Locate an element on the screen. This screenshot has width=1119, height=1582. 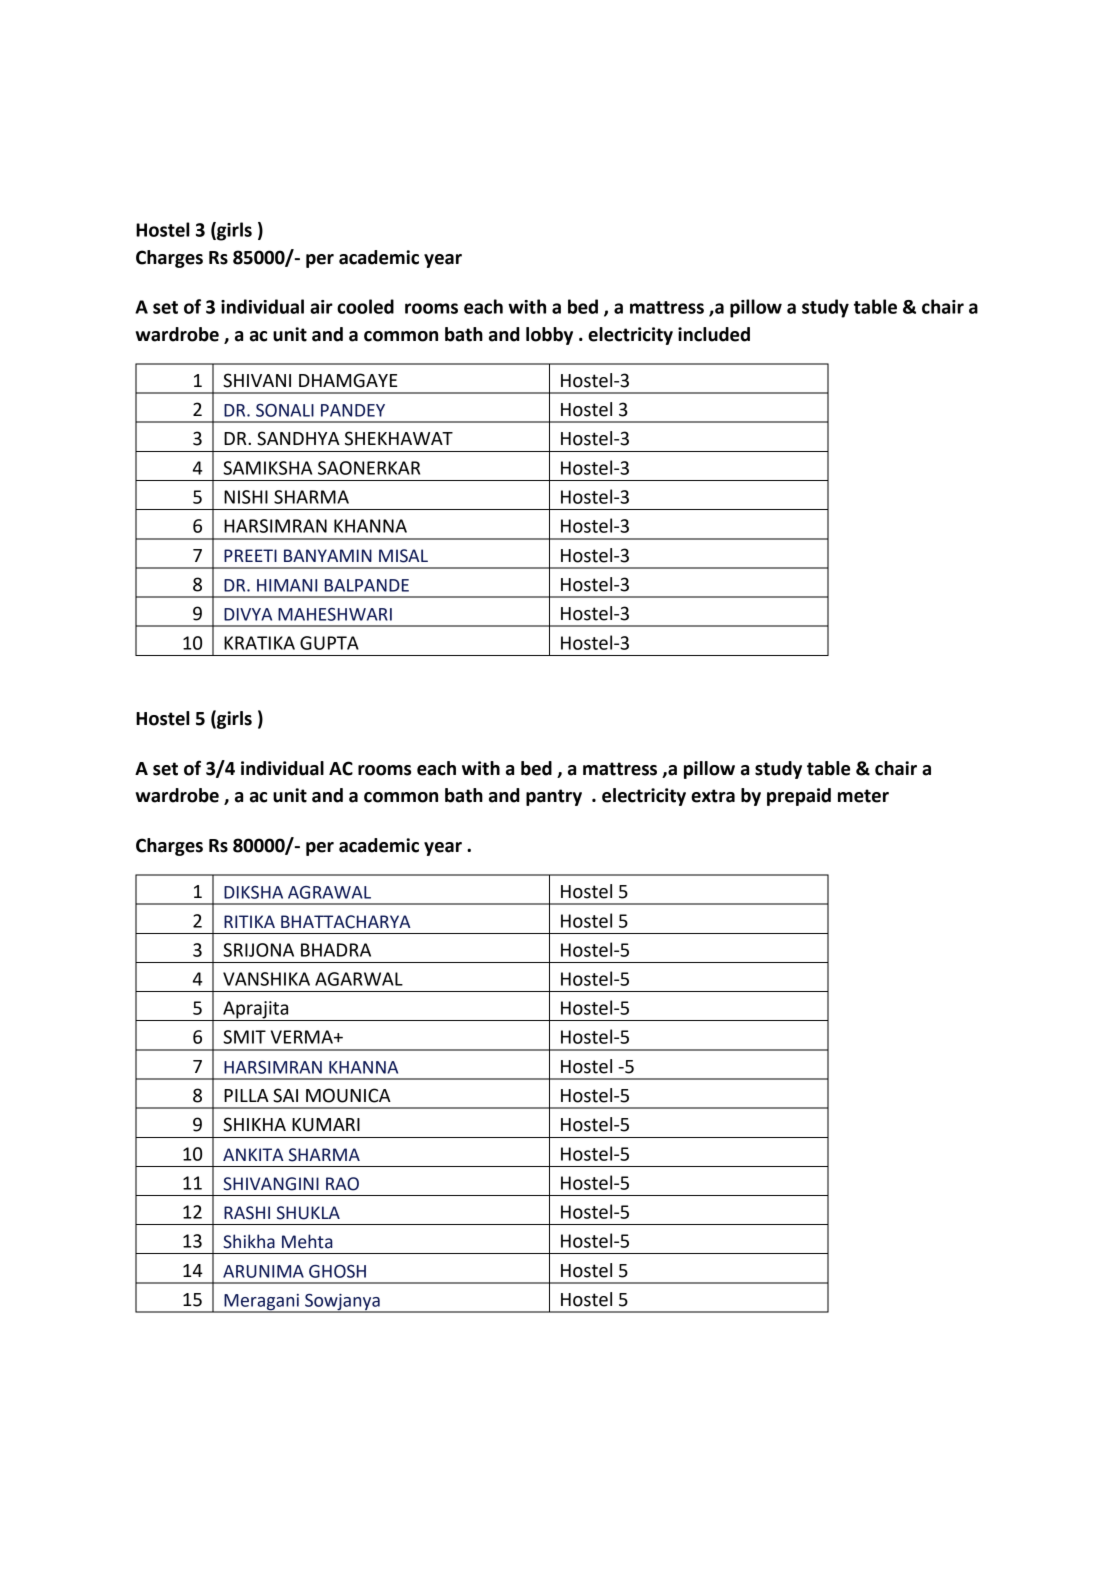
prepaid is located at coordinates (799, 797).
